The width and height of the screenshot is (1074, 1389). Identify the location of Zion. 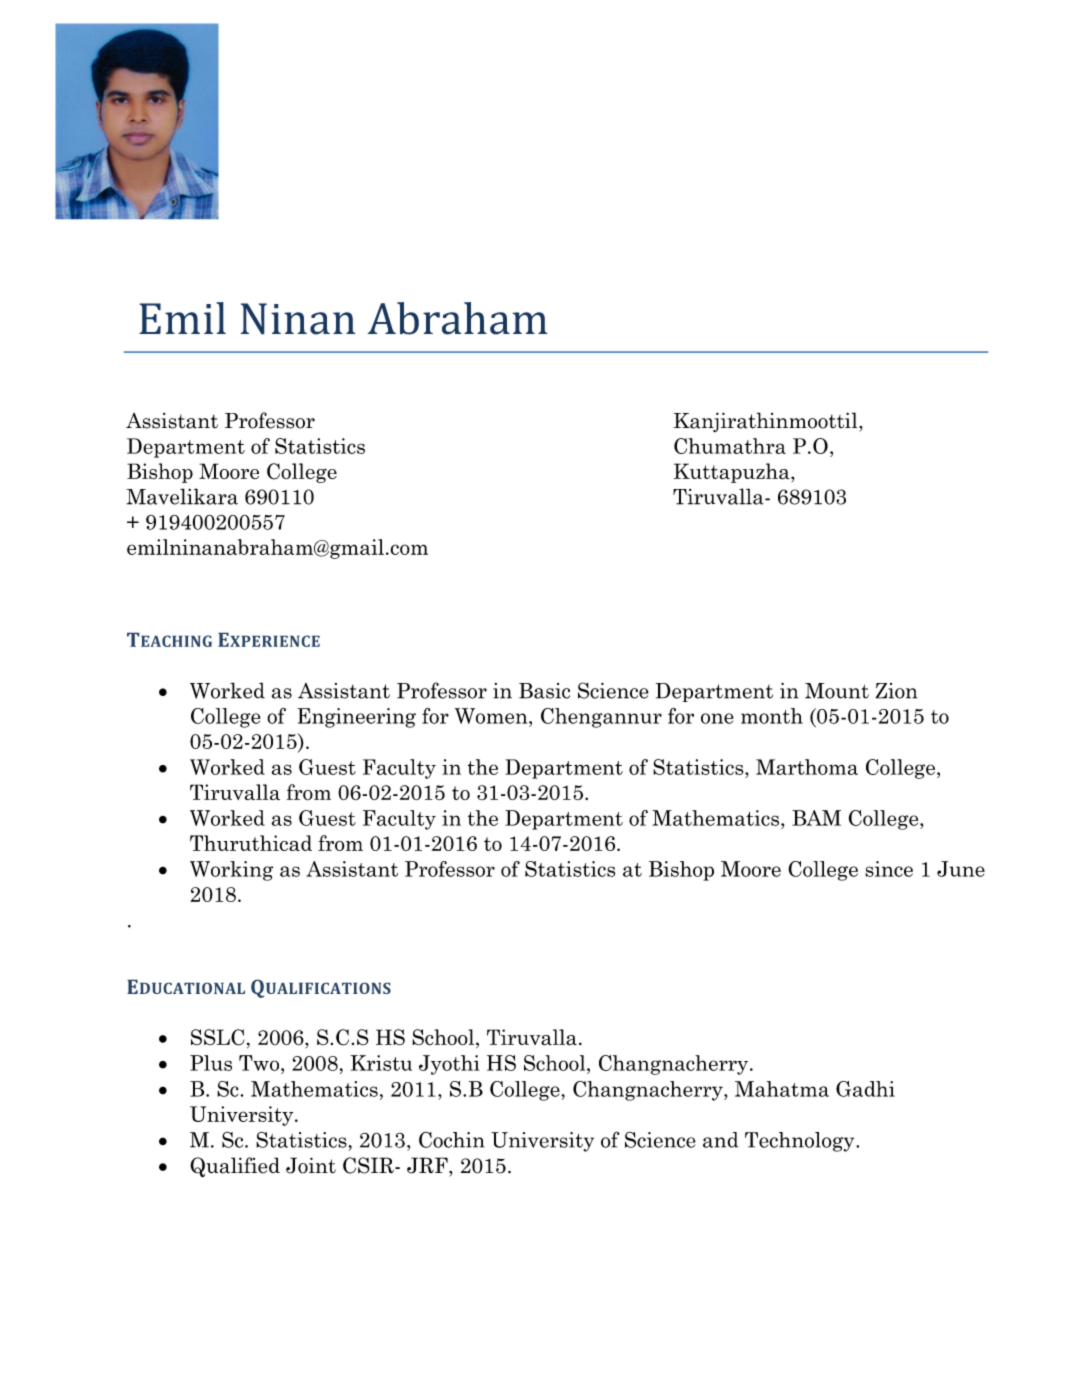
(897, 691).
